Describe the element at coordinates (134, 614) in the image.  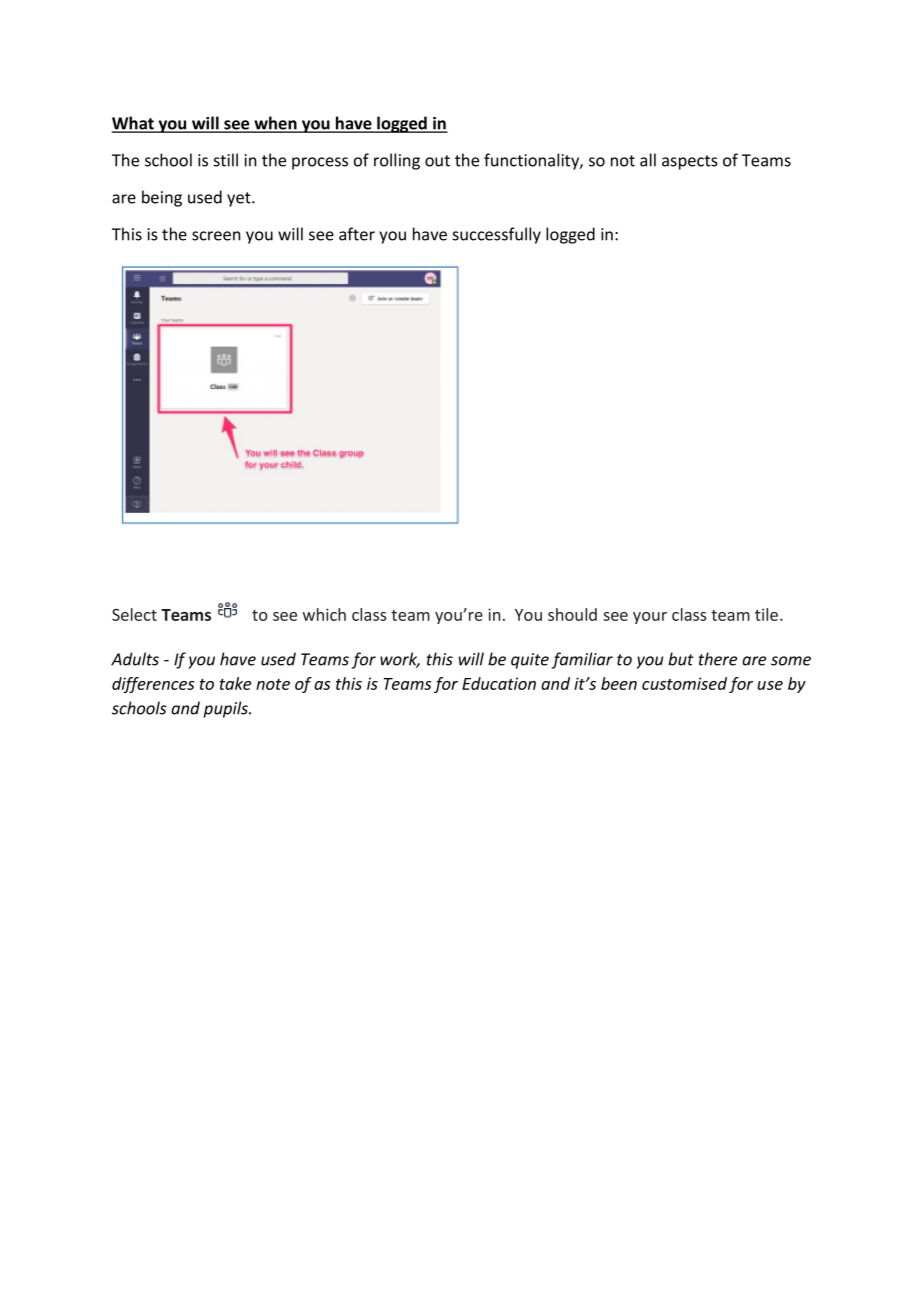
I see `Select` at that location.
